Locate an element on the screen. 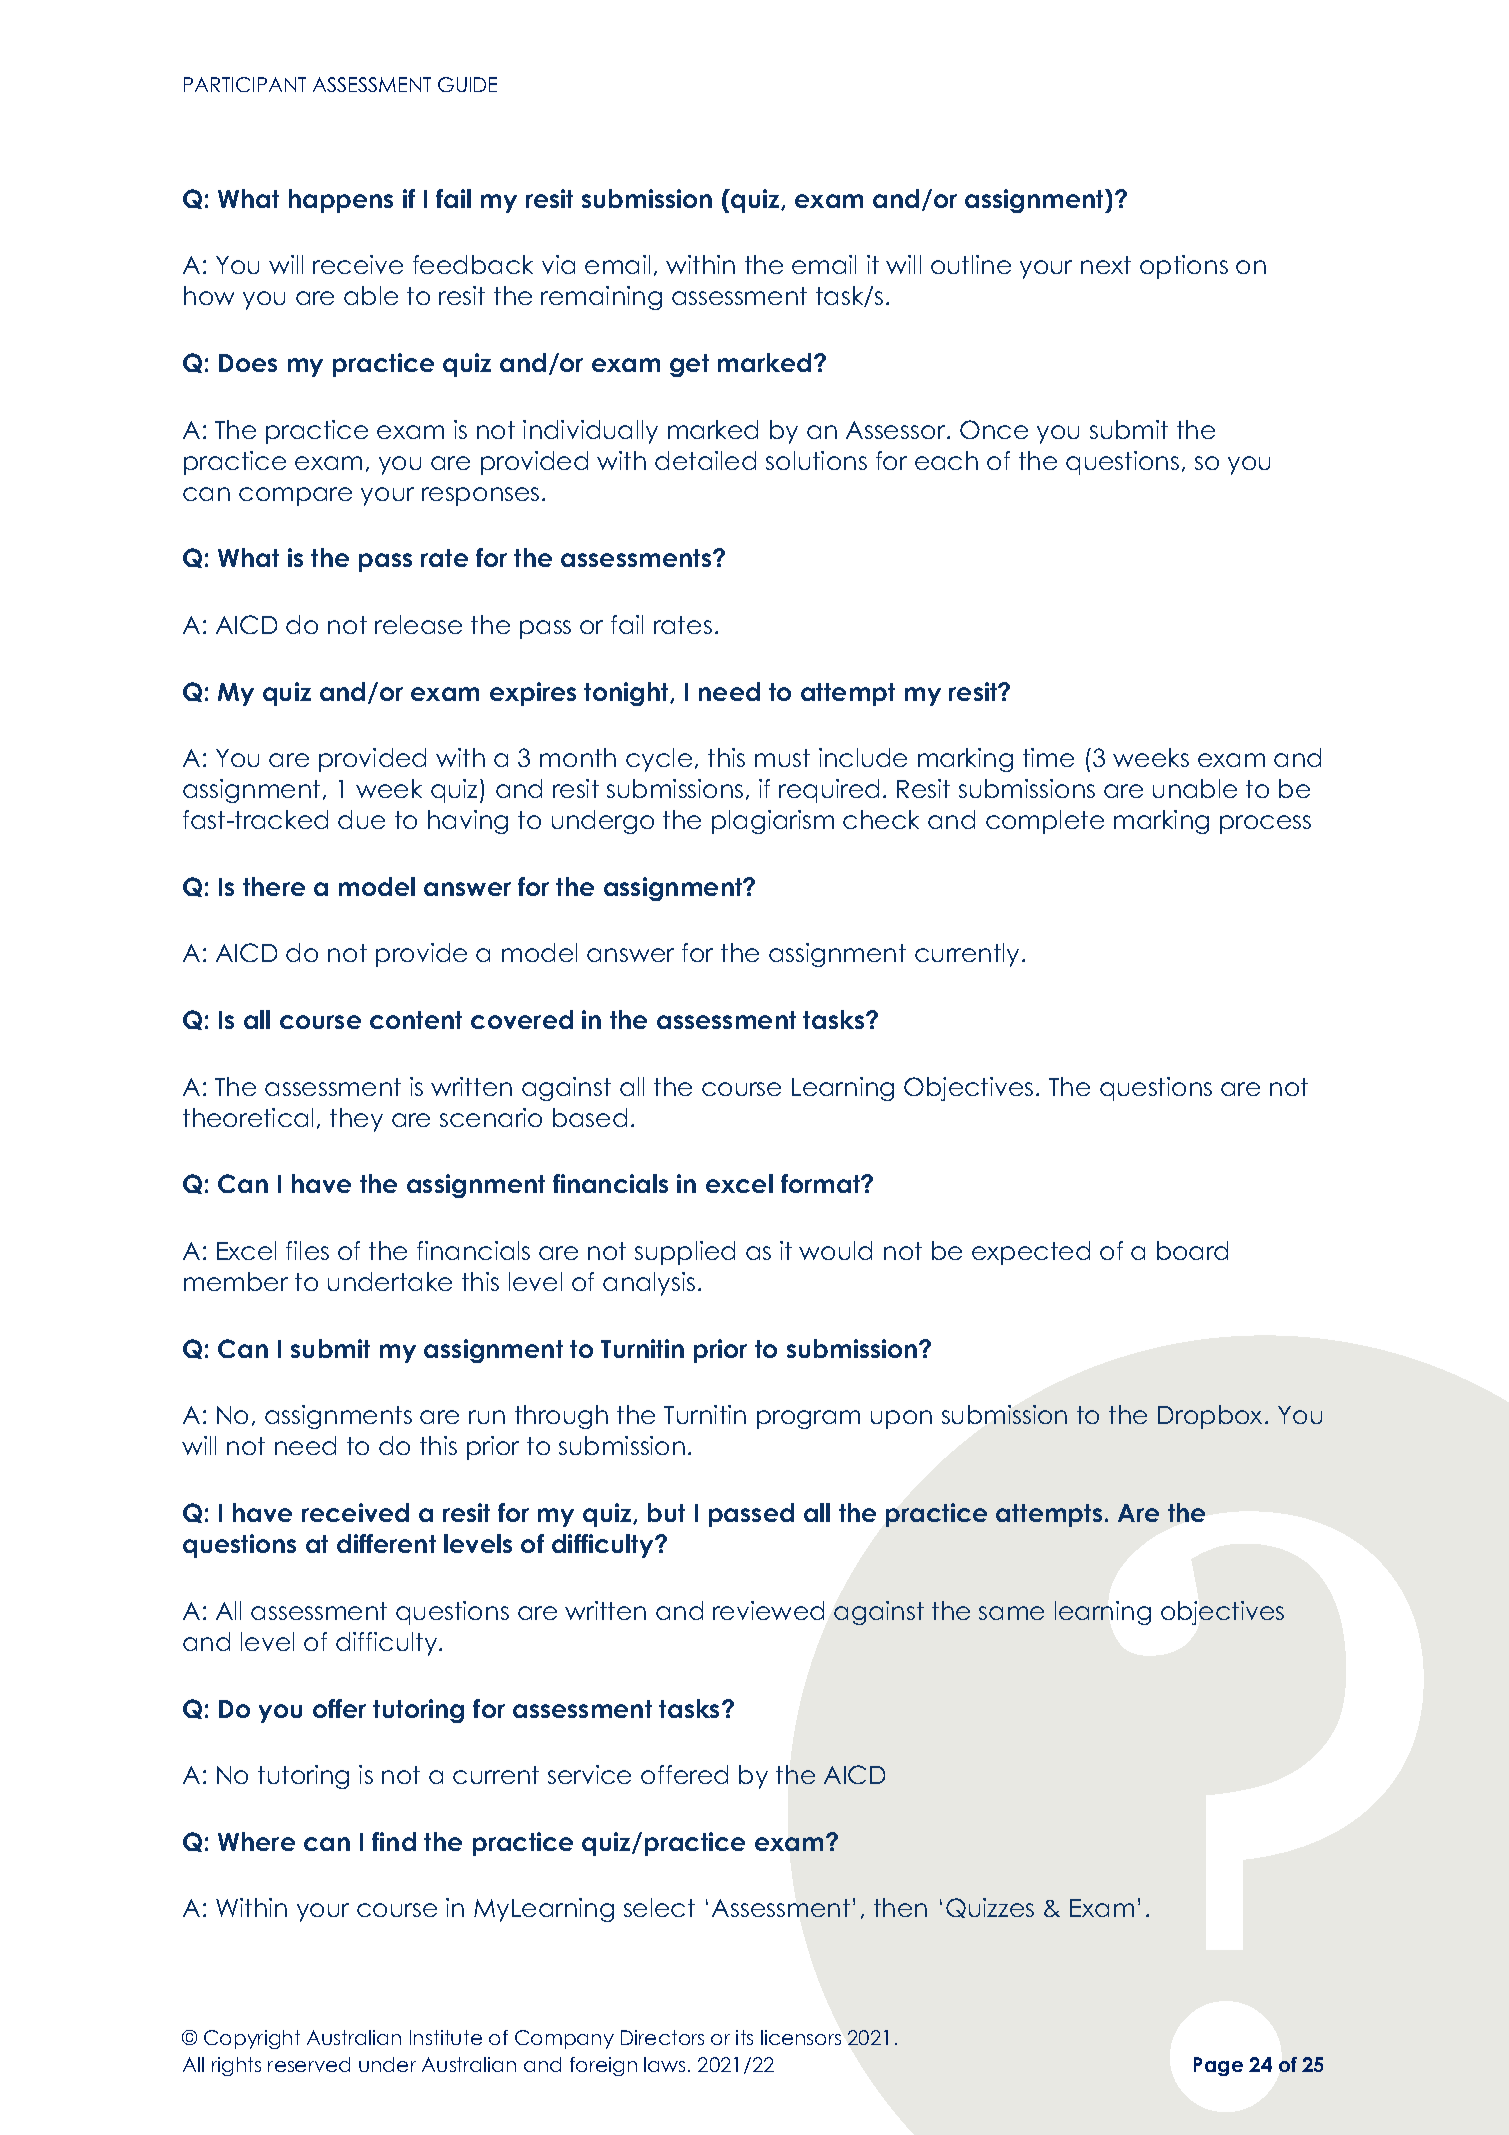 This screenshot has height=2135, width=1509. different is located at coordinates (386, 1543).
